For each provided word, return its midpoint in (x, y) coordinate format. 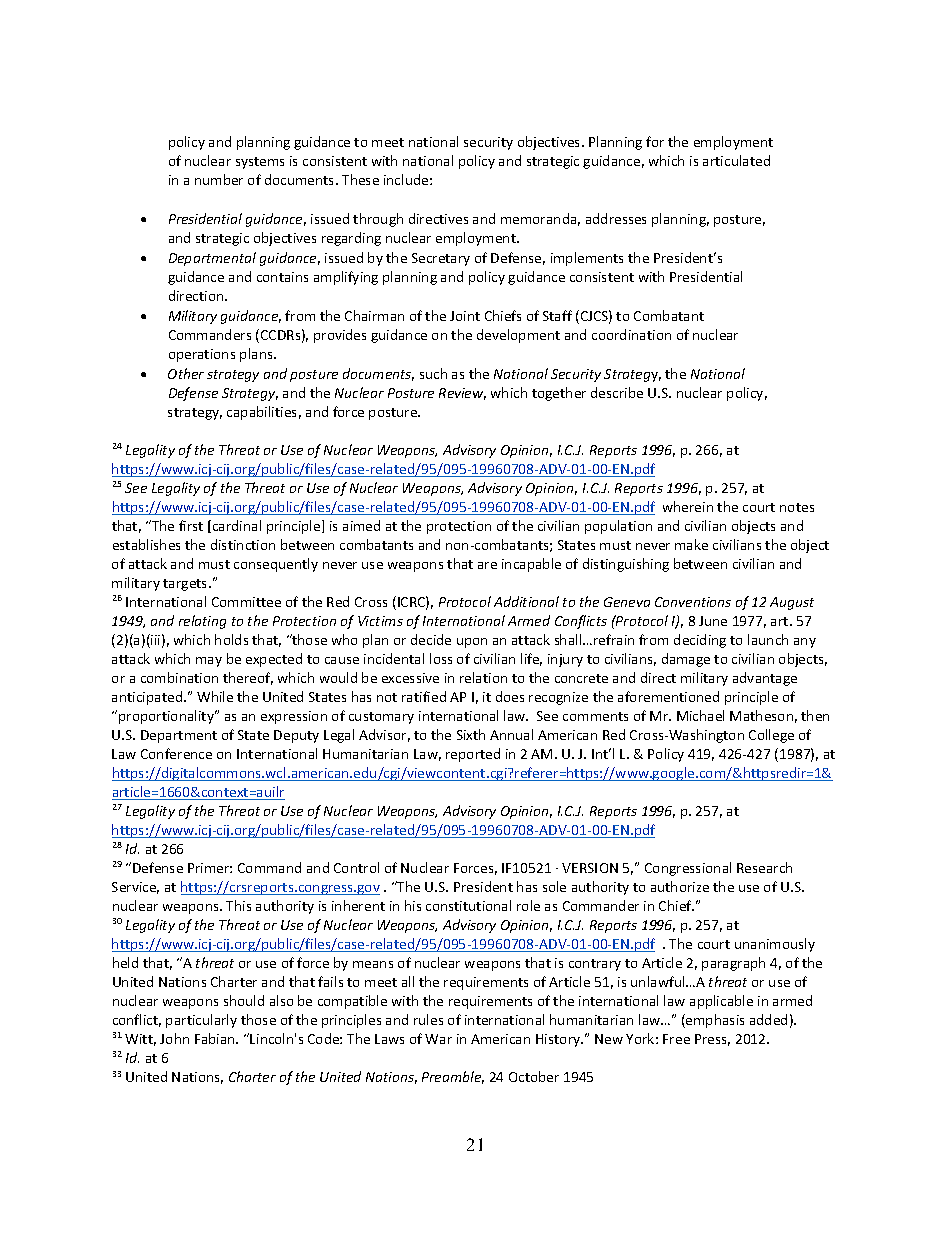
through (378, 220)
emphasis (714, 1021)
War (438, 1039)
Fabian (216, 1038)
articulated (736, 160)
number (219, 179)
